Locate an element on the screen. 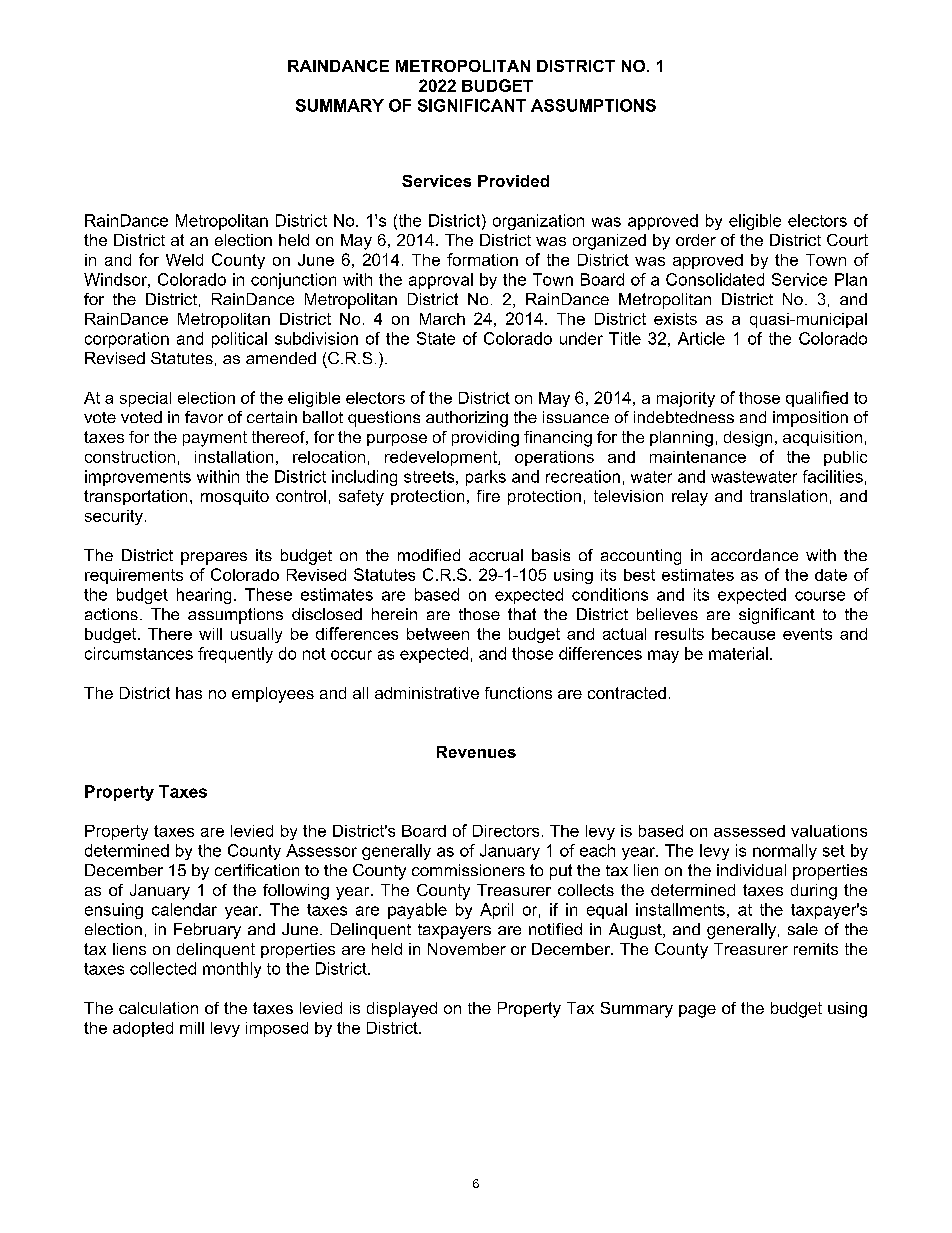 This screenshot has height=1233, width=952. parks is located at coordinates (486, 478).
